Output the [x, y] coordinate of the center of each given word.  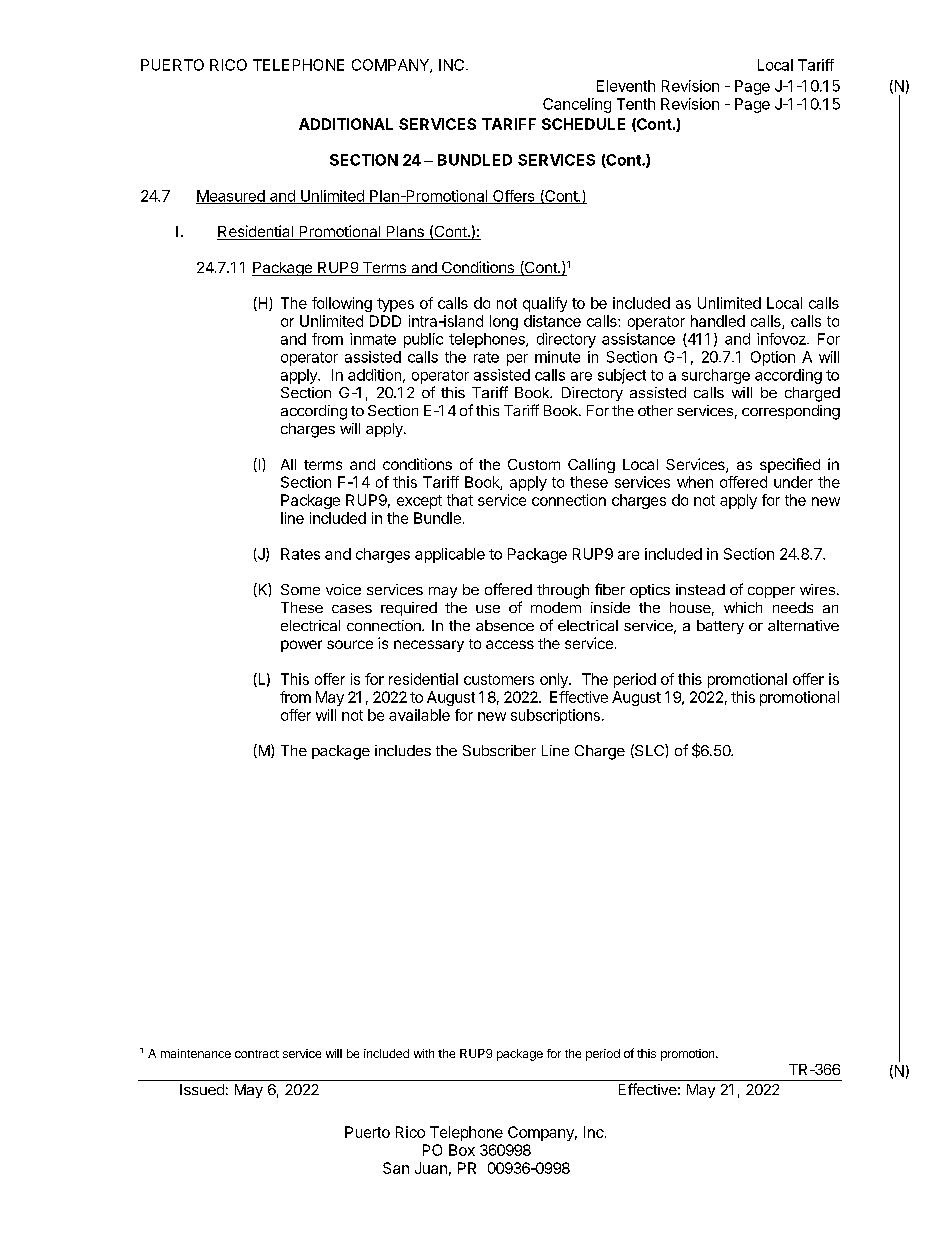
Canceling [577, 105]
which [743, 607]
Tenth [636, 104]
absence [505, 625]
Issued [202, 1089]
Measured [231, 197]
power [301, 646]
